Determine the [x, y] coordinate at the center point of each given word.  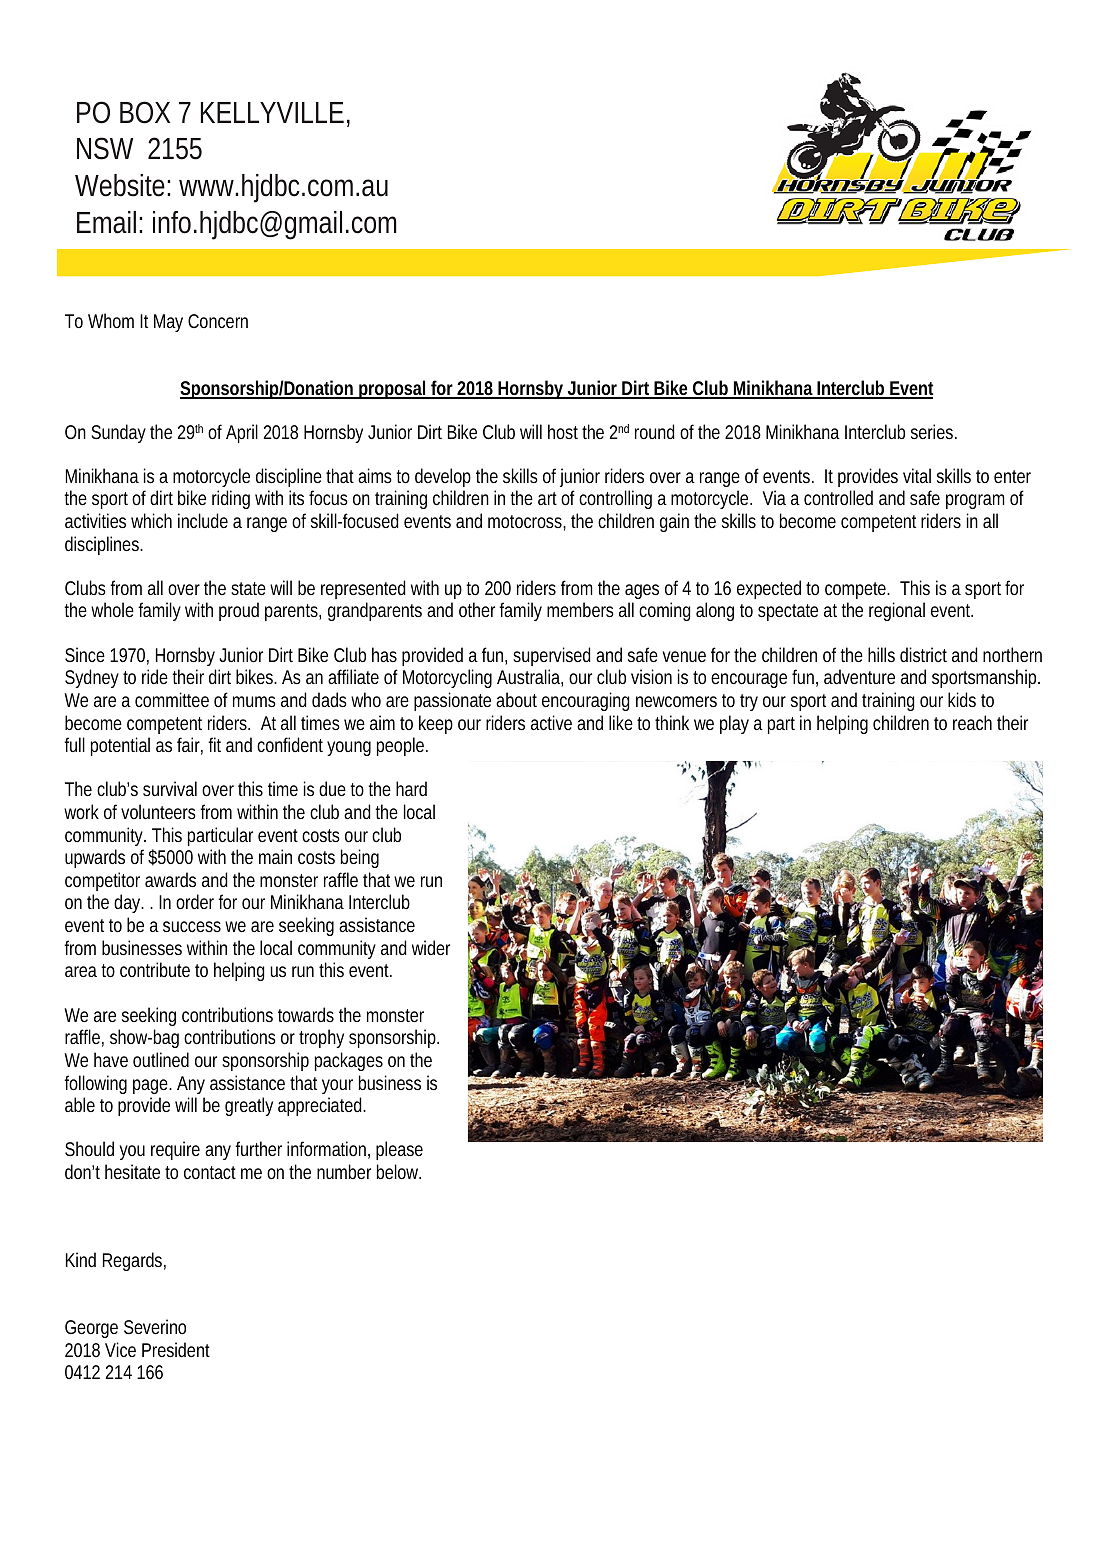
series [934, 431]
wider [431, 947]
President [176, 1349]
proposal [392, 389]
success [192, 926]
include [203, 520]
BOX [145, 112]
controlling [615, 499]
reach [972, 722]
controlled [838, 497]
